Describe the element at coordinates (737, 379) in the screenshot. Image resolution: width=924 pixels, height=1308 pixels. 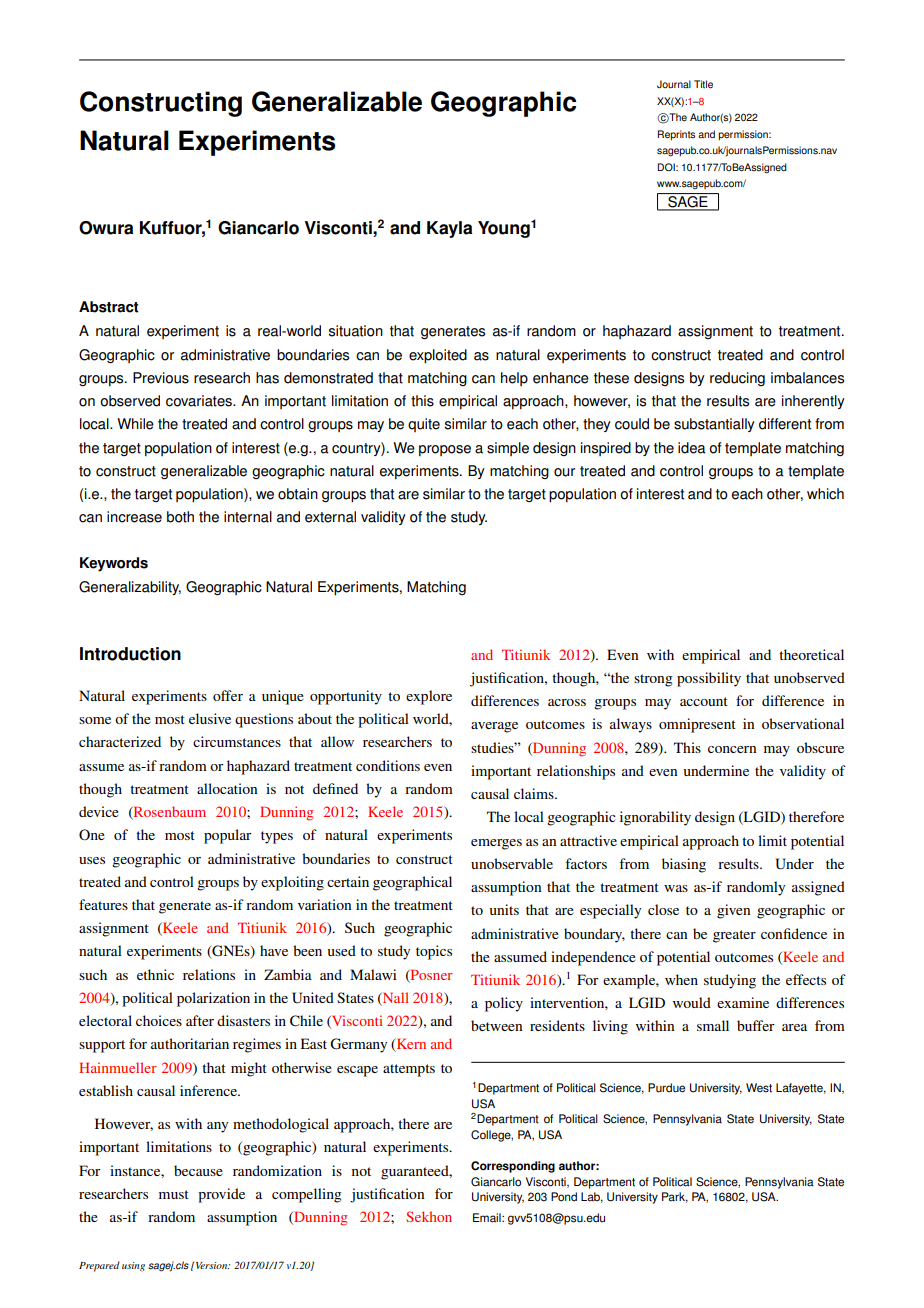
I see `reducing` at that location.
